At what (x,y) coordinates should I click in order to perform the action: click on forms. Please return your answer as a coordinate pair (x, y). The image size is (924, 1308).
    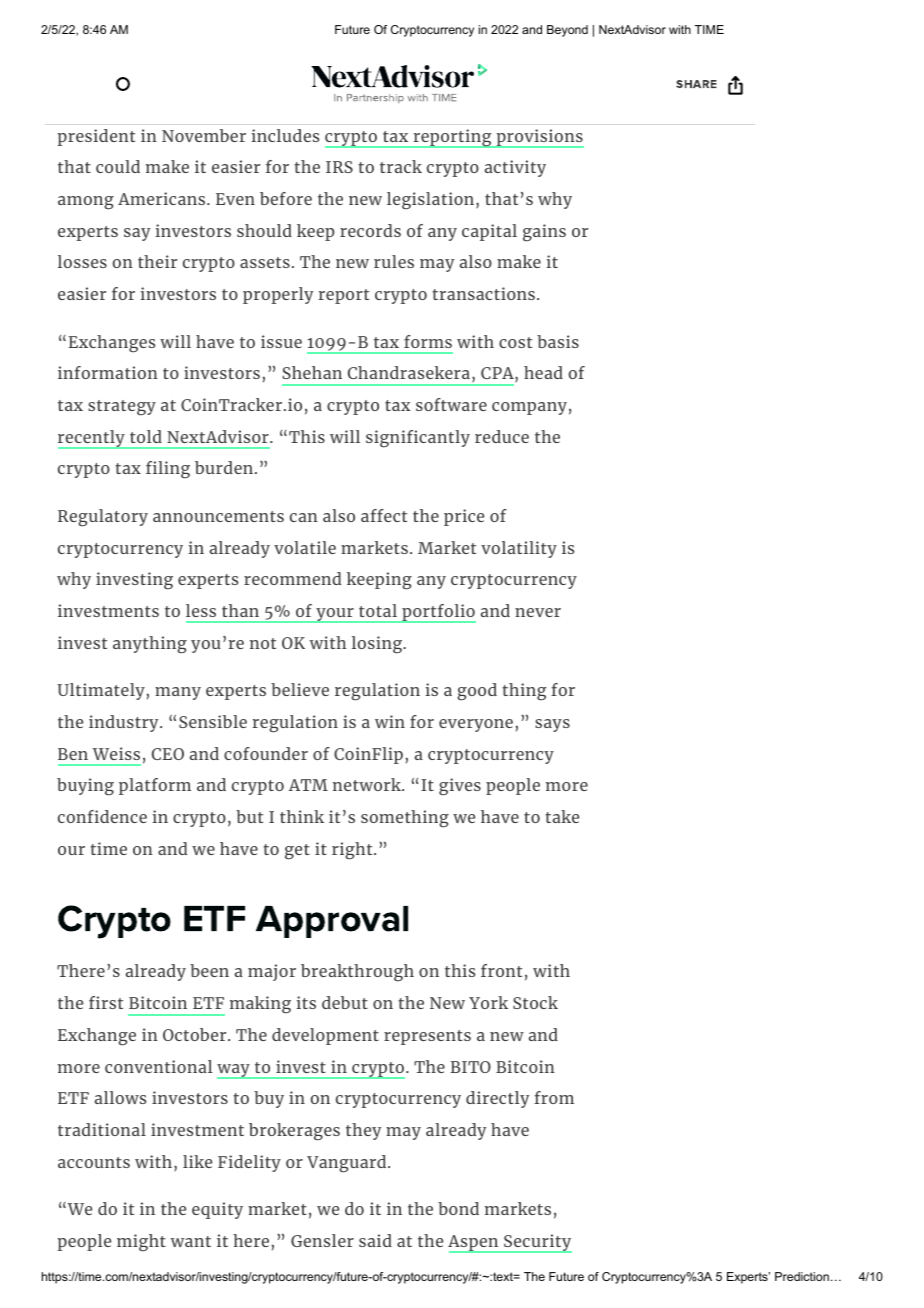
    Looking at the image, I should click on (428, 341).
